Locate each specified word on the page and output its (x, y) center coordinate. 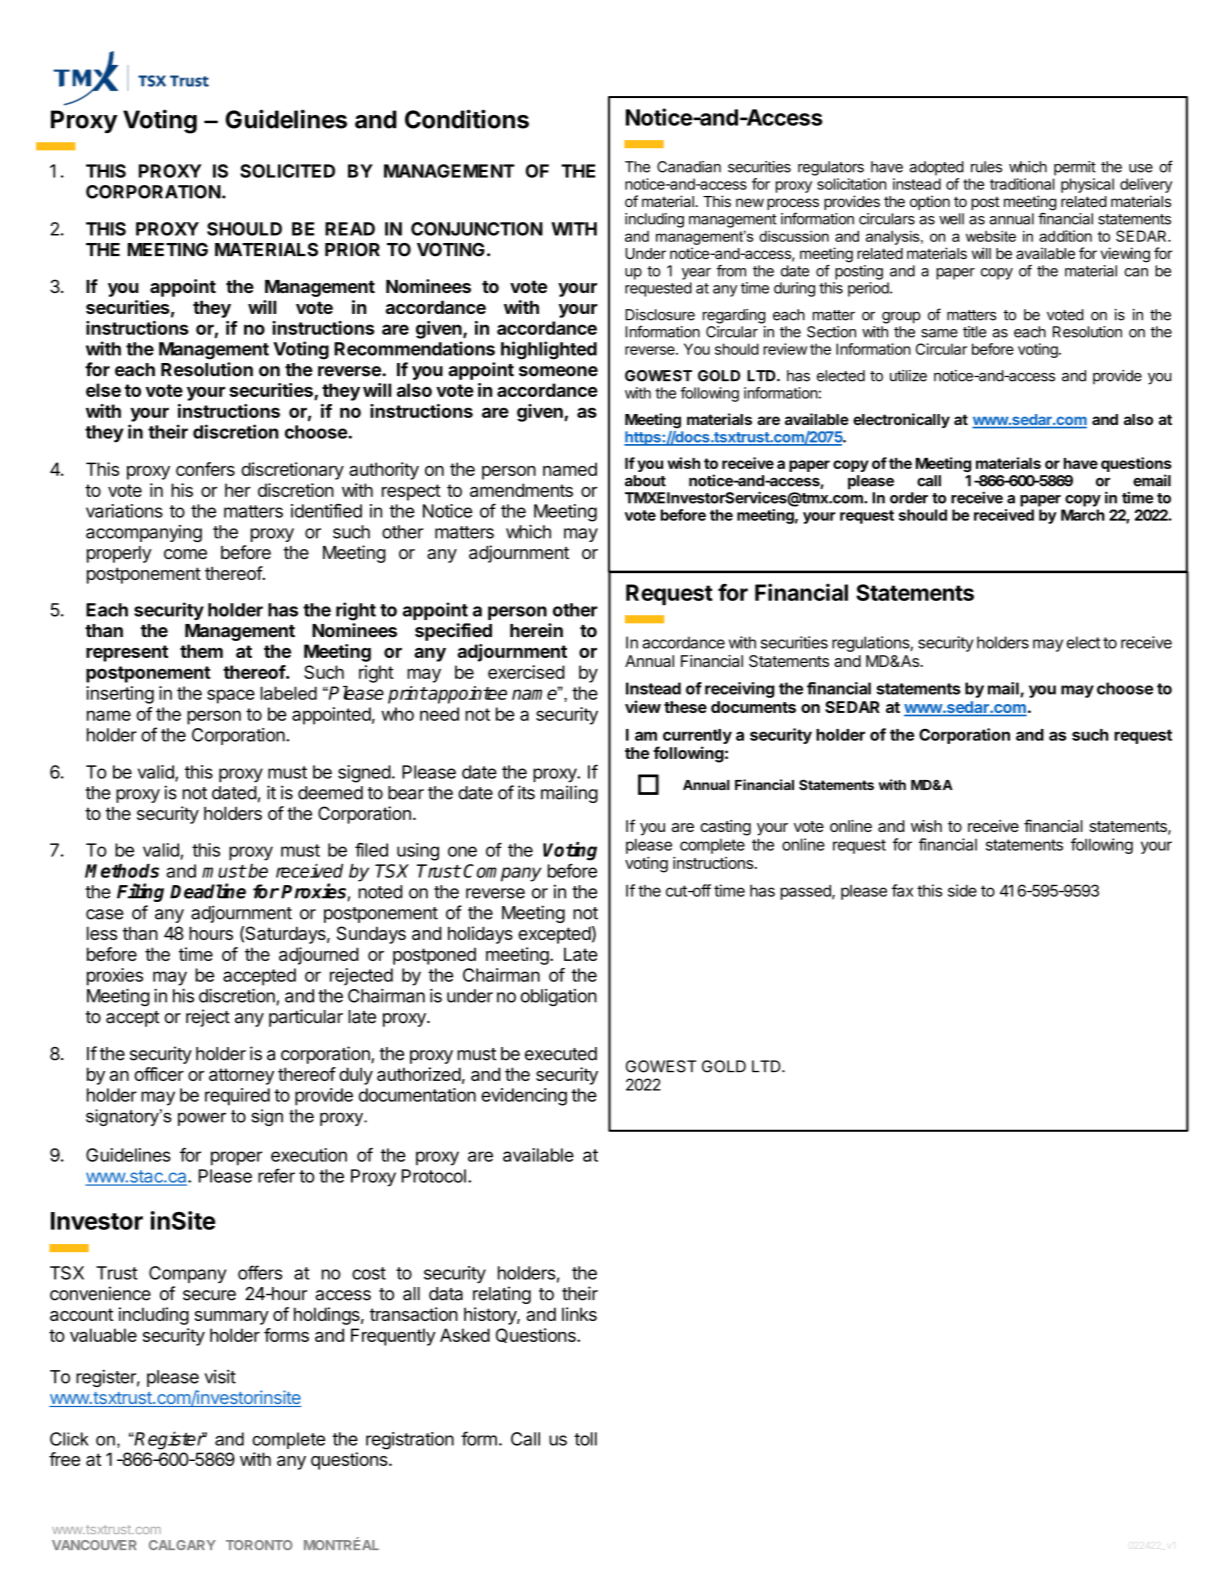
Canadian (689, 167)
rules (986, 167)
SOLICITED (287, 171)
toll (585, 1439)
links (579, 1314)
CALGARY (182, 1545)
